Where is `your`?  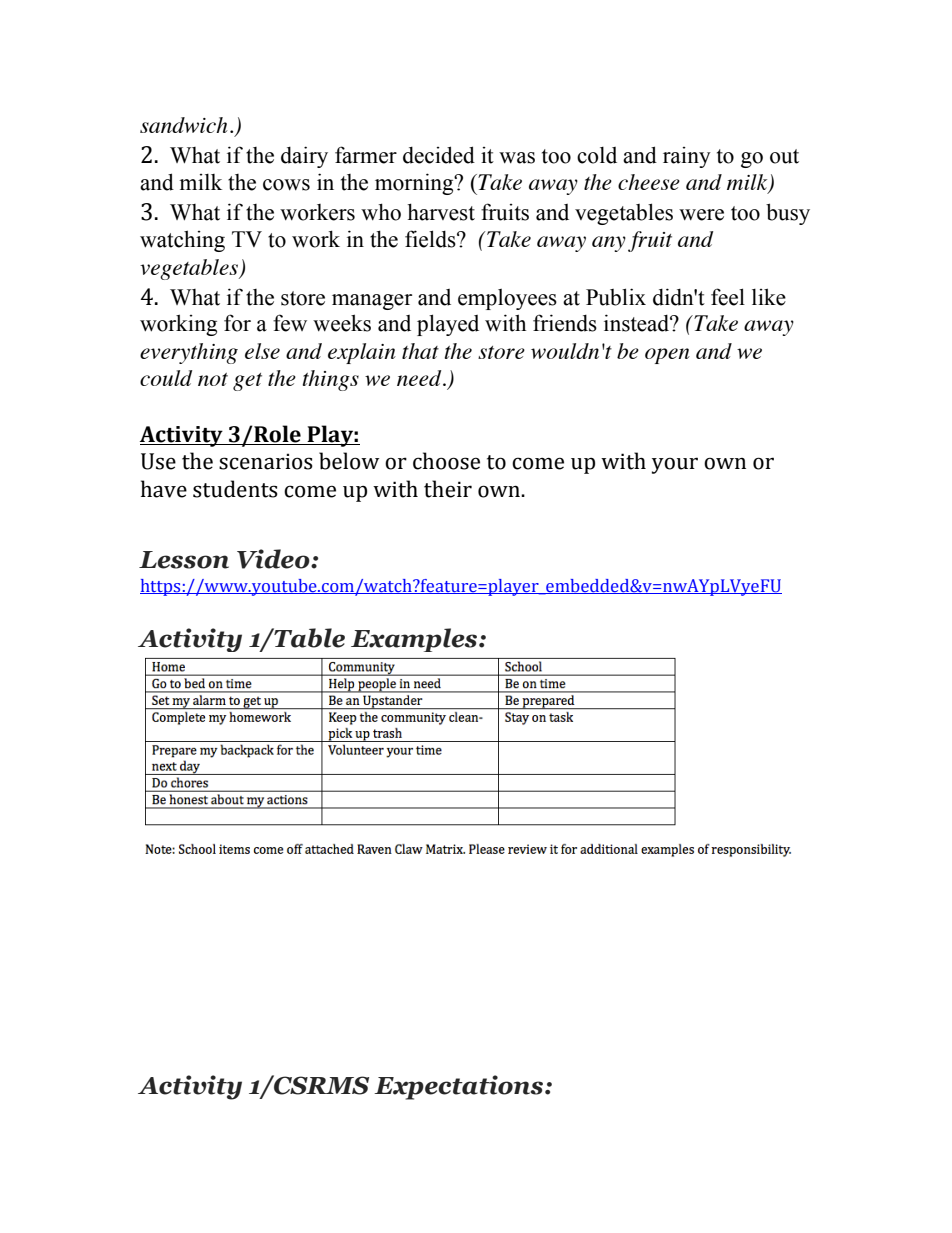 your is located at coordinates (675, 465).
